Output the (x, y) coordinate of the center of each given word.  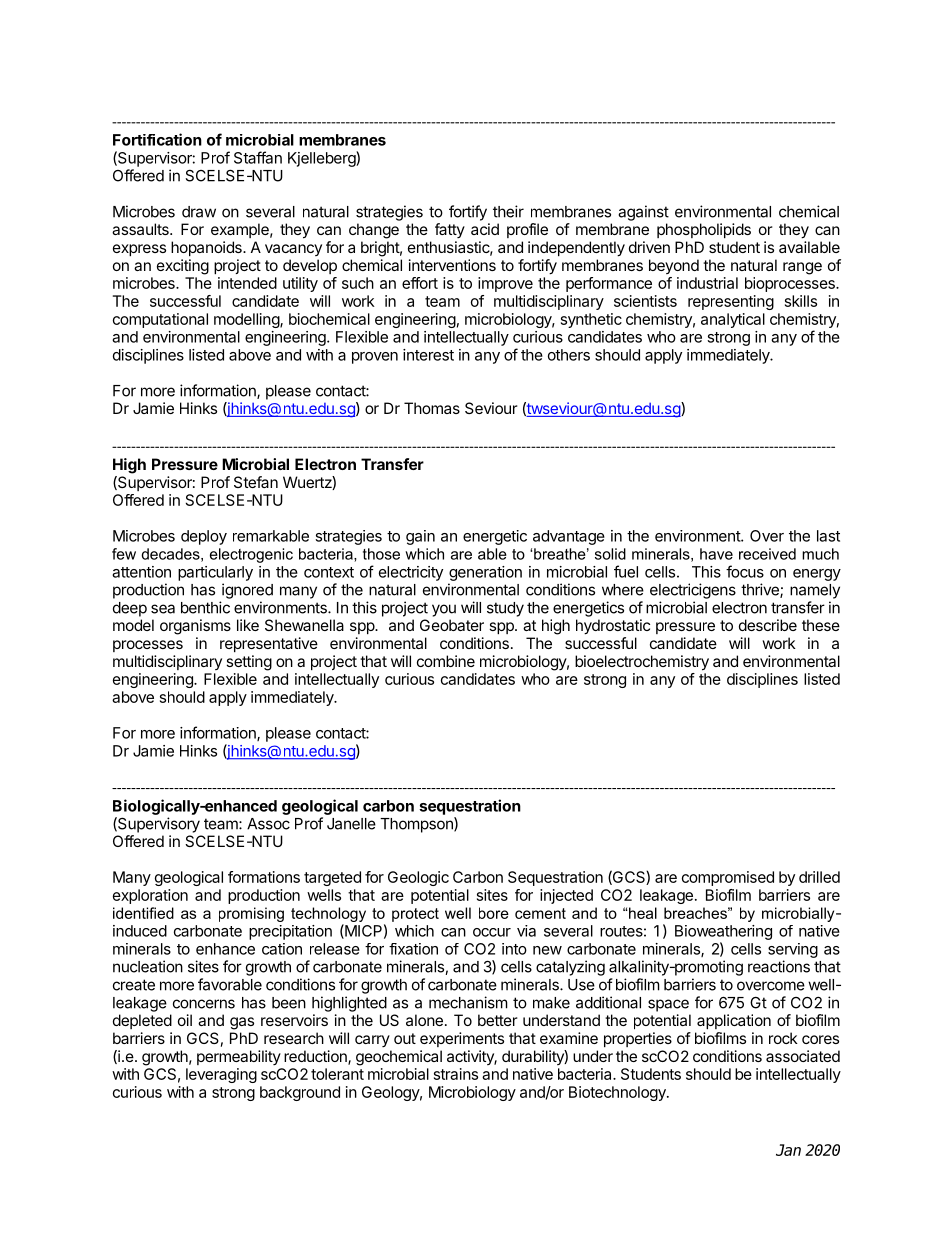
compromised (728, 878)
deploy (204, 537)
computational (160, 320)
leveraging (221, 1075)
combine (446, 661)
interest (428, 355)
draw (199, 212)
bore (494, 913)
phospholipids (704, 230)
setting (249, 663)
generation (485, 573)
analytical (733, 320)
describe (768, 625)
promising (251, 914)
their (508, 211)
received (767, 554)
